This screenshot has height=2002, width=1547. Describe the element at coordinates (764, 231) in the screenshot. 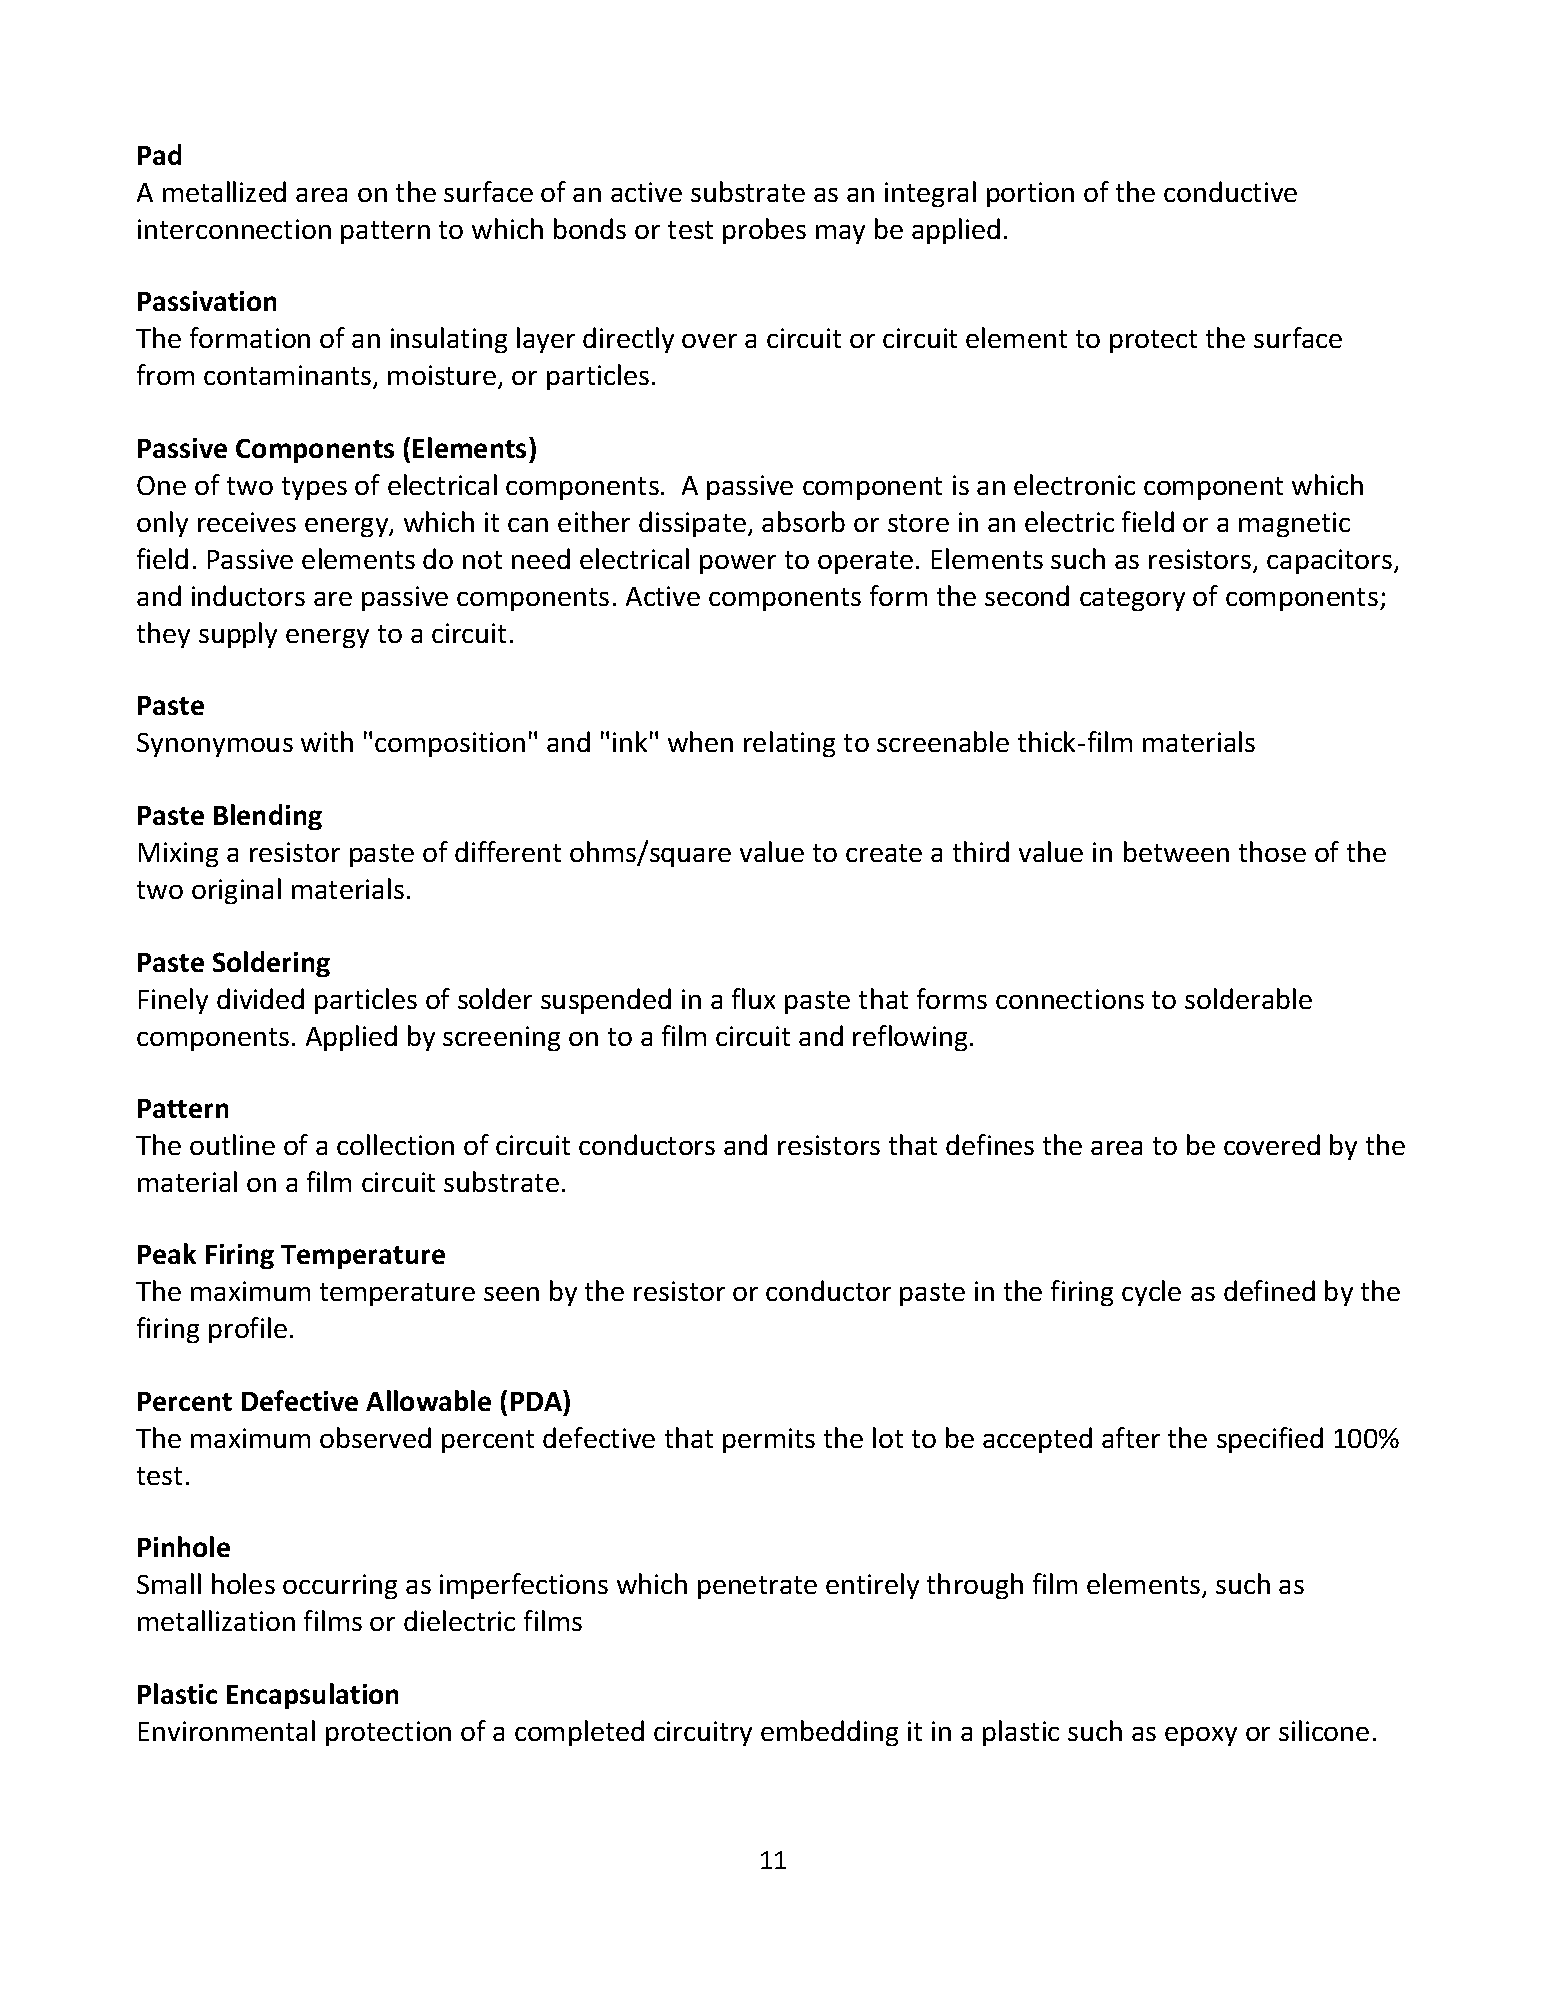

I see `probes` at that location.
